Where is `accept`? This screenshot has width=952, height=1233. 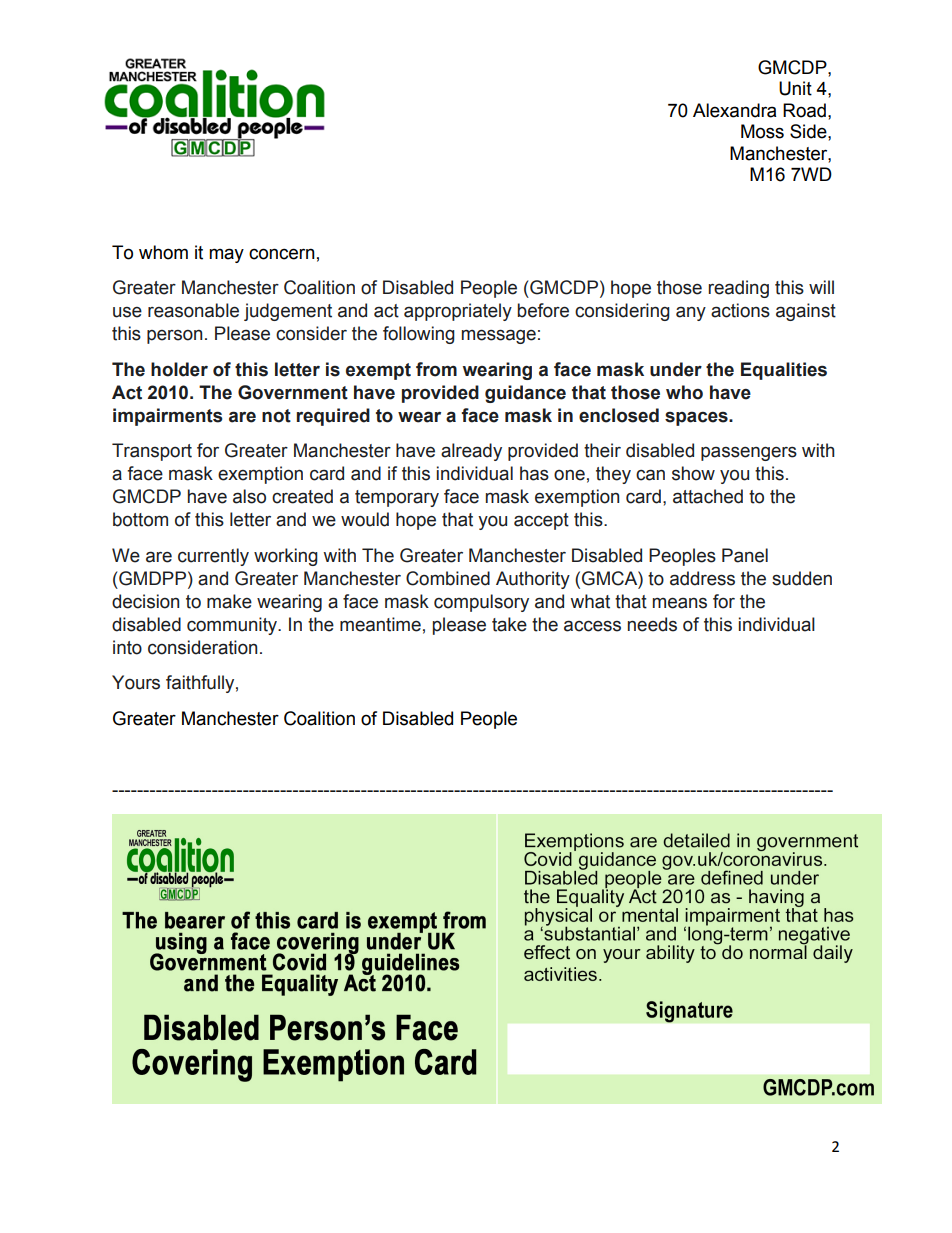
accept is located at coordinates (541, 521).
